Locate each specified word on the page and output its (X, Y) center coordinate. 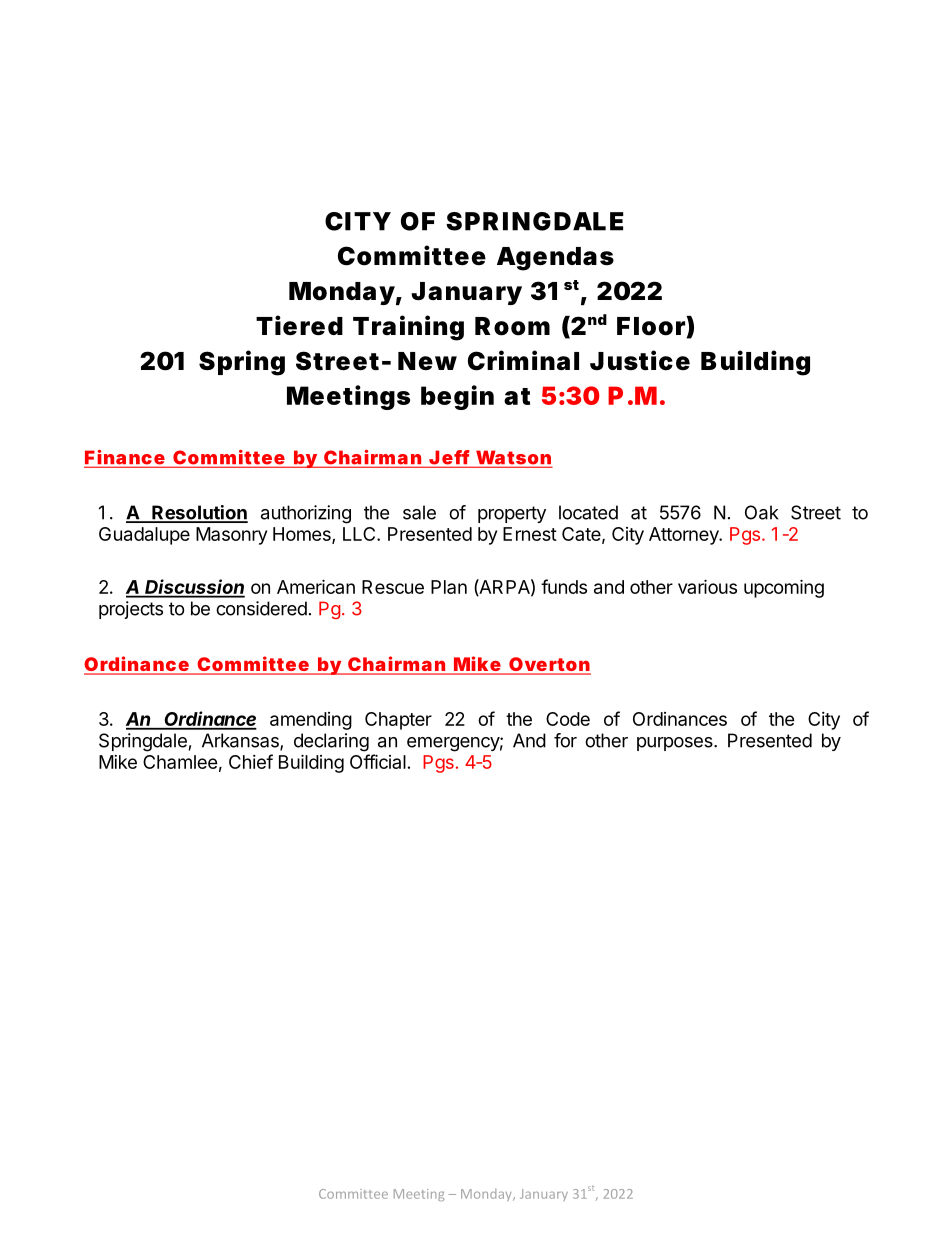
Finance (125, 458)
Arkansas (241, 741)
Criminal (523, 360)
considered (261, 608)
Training (408, 328)
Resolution (199, 513)
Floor (652, 326)
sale (419, 512)
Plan (449, 587)
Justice (640, 360)
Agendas (555, 259)
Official (378, 761)
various (707, 586)
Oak (762, 512)
